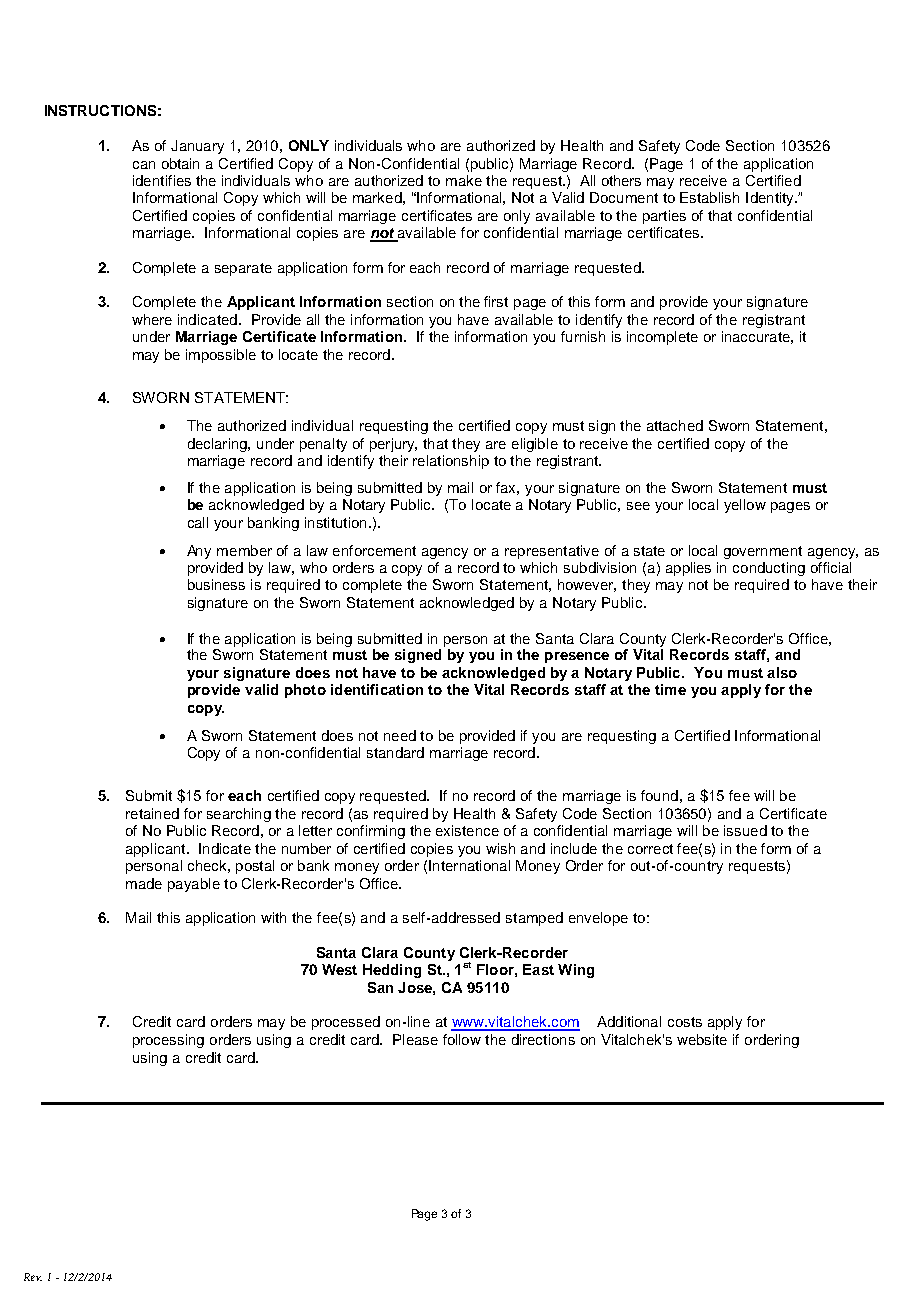 The height and width of the page is (1308, 924). I want to click on identification, so click(377, 689).
